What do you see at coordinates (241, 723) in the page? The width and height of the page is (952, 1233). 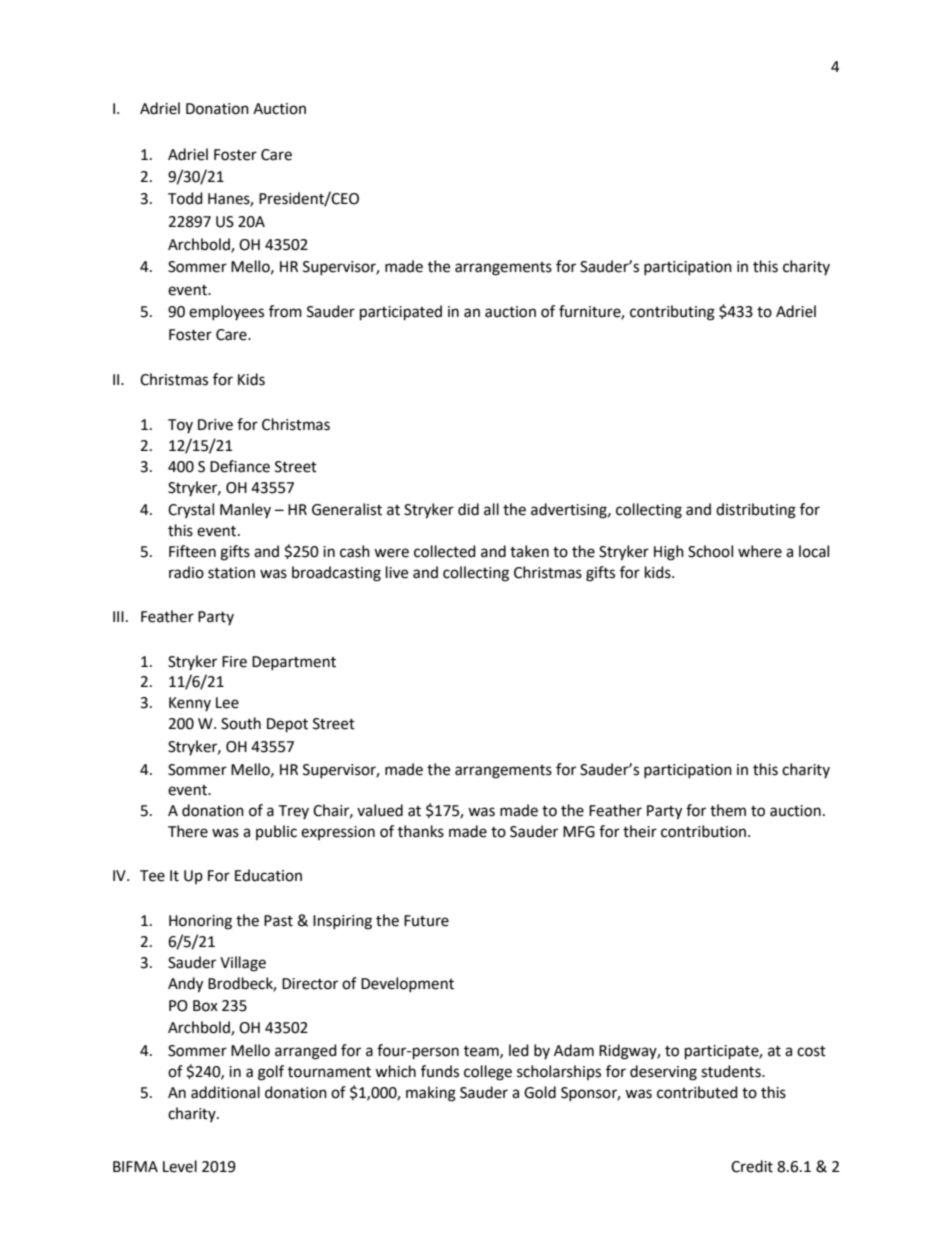 I see `South` at bounding box center [241, 723].
